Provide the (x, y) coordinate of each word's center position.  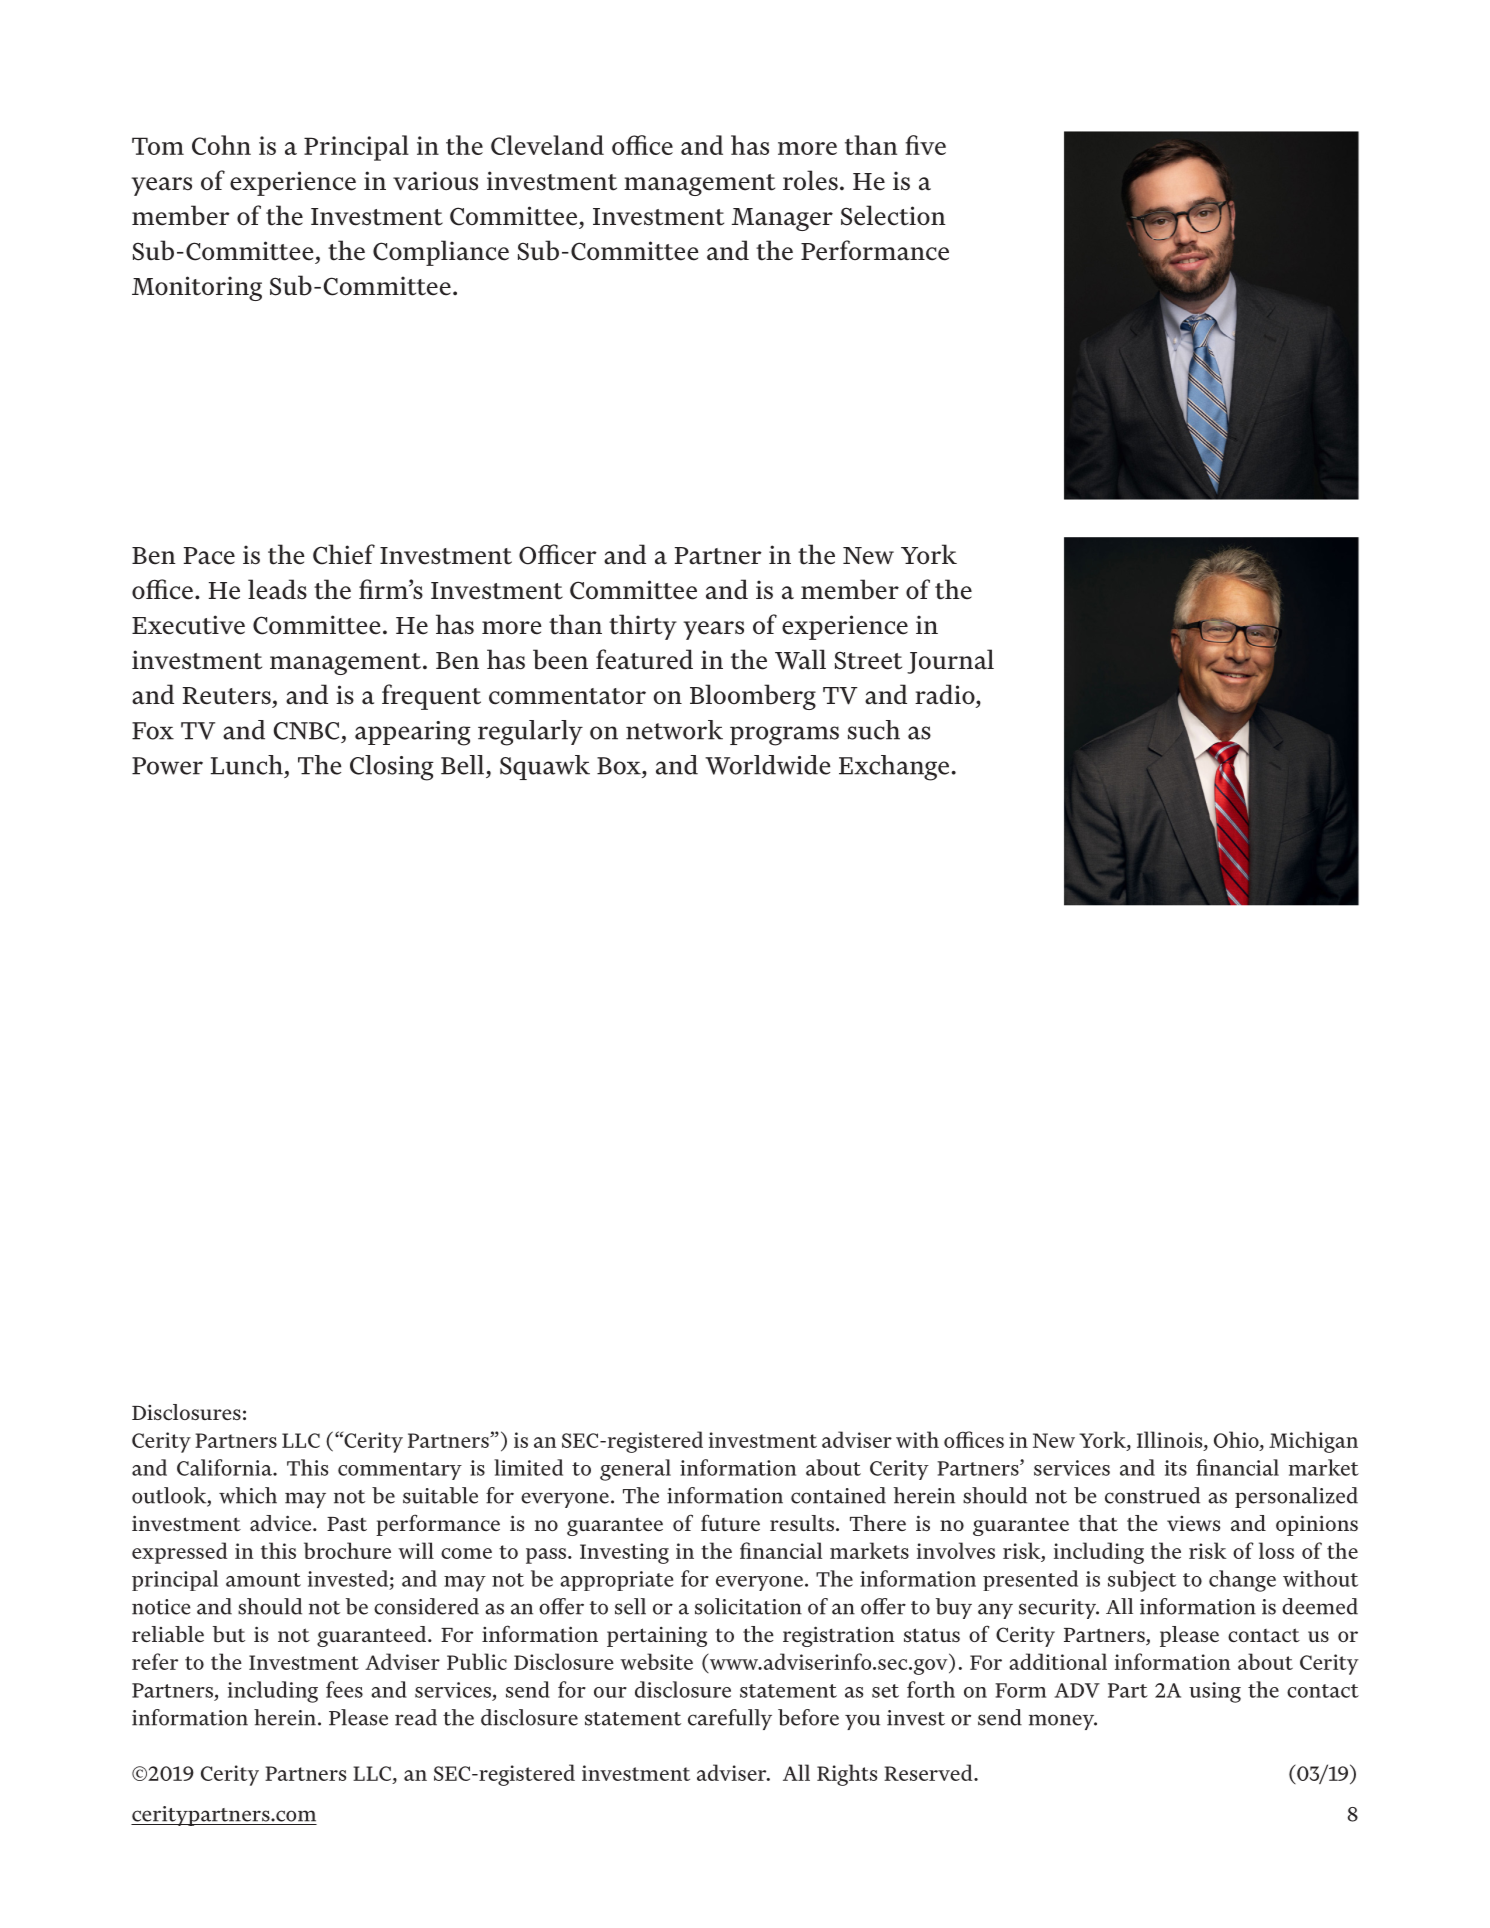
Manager (782, 219)
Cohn (221, 145)
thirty (643, 627)
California (226, 1467)
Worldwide (767, 765)
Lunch (247, 765)
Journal (950, 661)
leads (277, 589)
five (925, 145)
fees (344, 1689)
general (635, 1470)
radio (946, 694)
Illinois (1171, 1439)
